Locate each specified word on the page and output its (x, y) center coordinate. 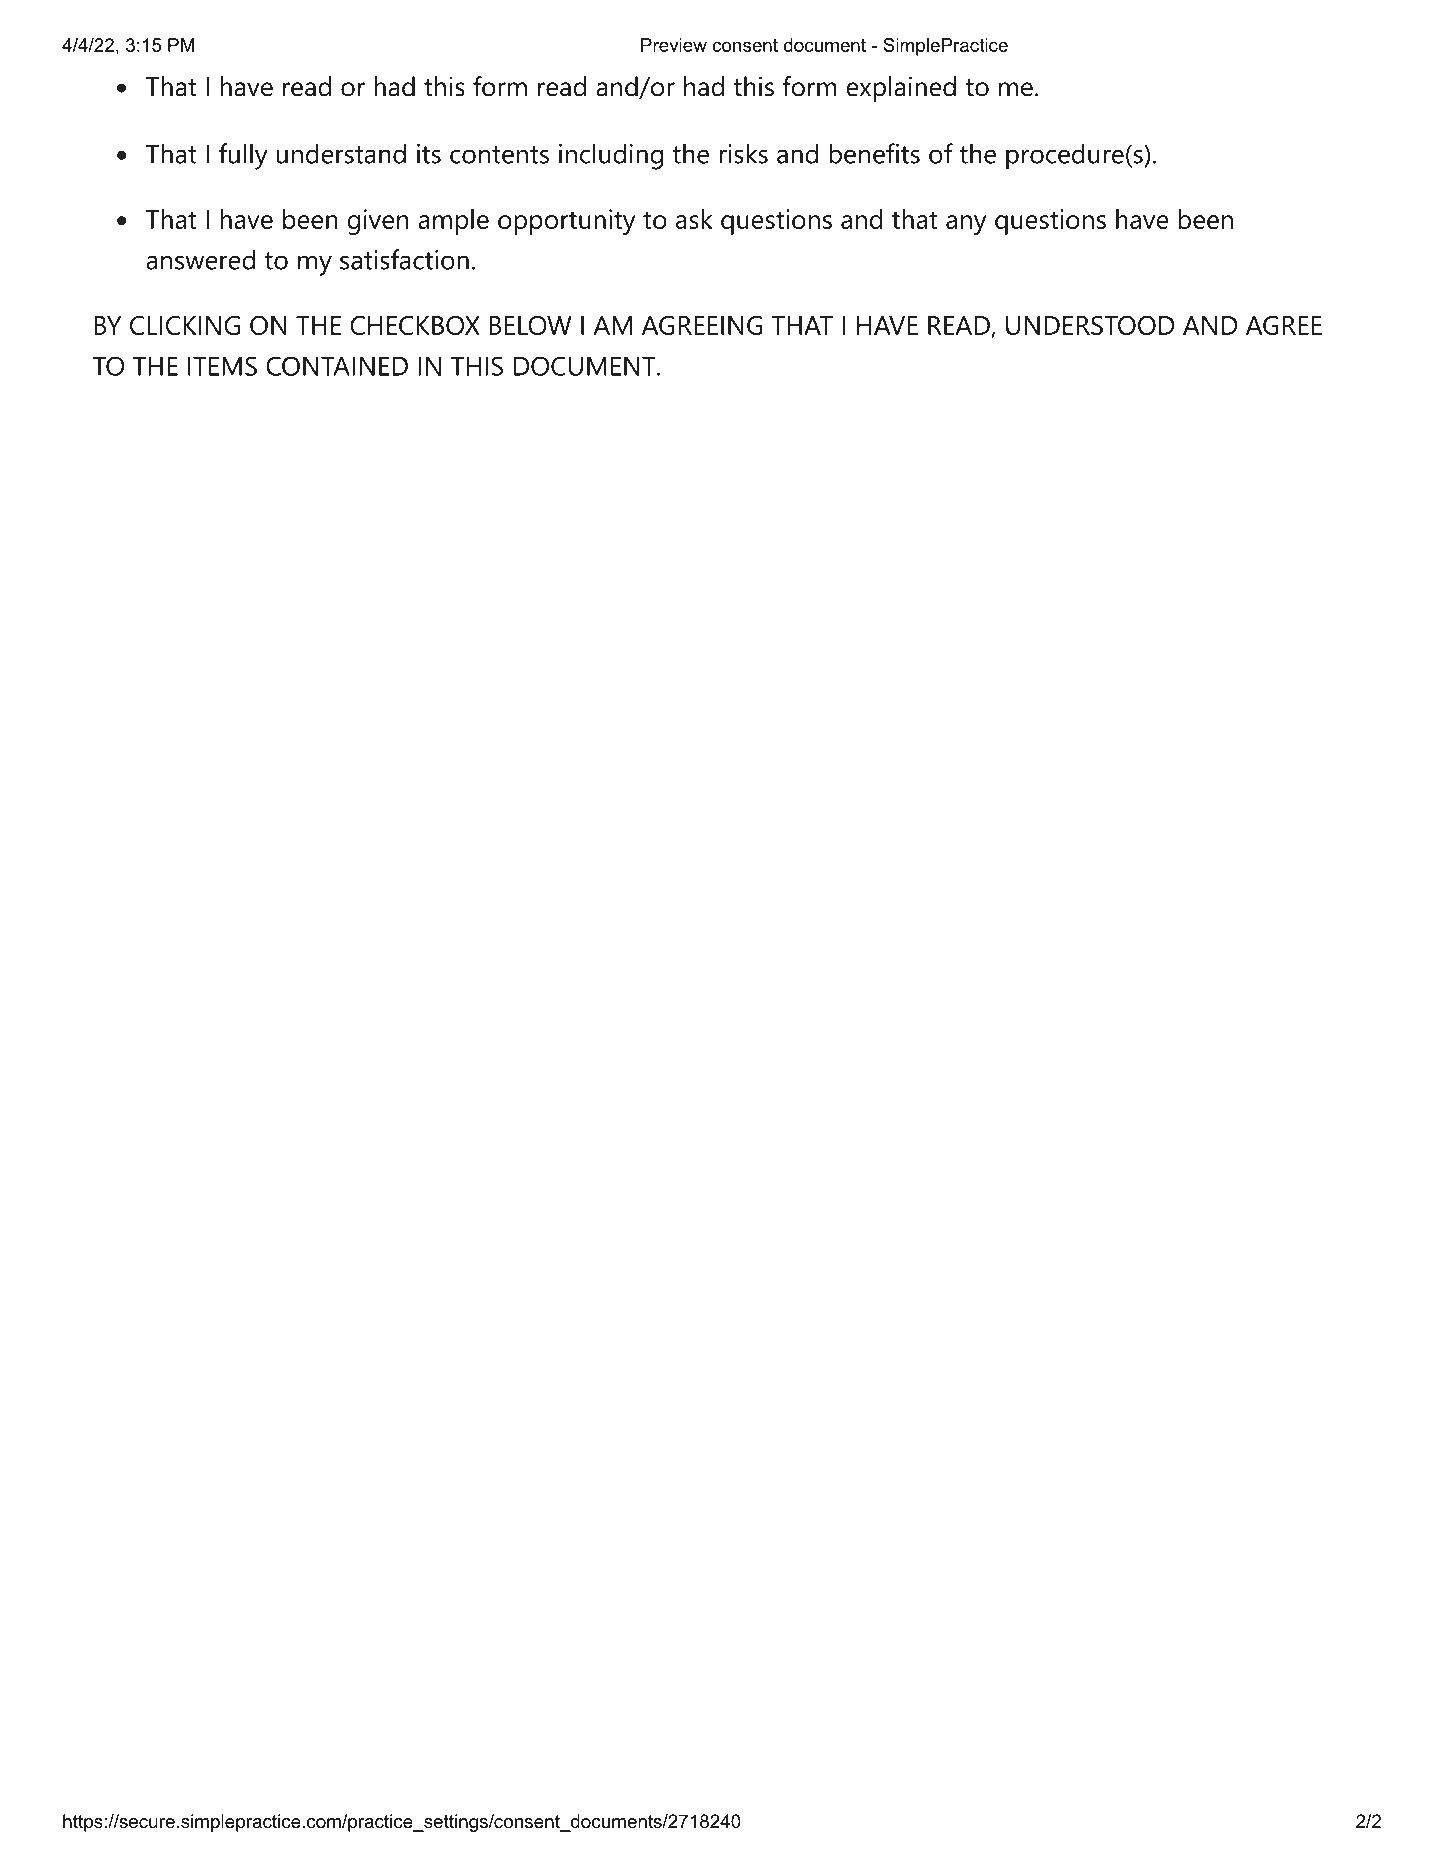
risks (743, 153)
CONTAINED (337, 366)
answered (200, 259)
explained (901, 89)
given (377, 222)
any (966, 225)
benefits (874, 153)
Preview (674, 45)
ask (694, 219)
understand (341, 153)
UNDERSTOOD (1090, 325)
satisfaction (404, 259)
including (611, 156)
